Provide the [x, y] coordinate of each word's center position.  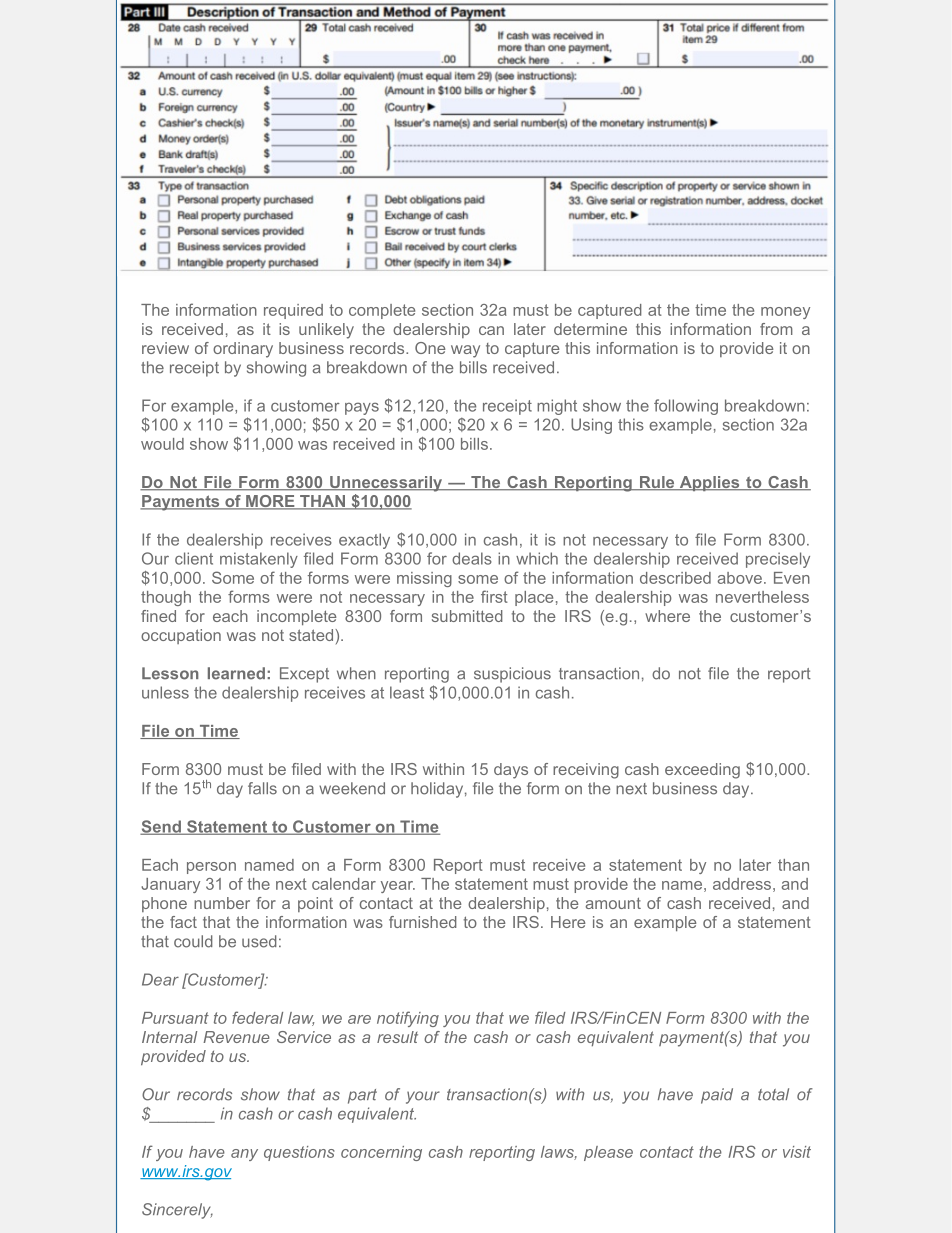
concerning [381, 1153]
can [491, 330]
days [511, 771]
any [244, 1155]
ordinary [243, 350]
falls [262, 788]
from [776, 329]
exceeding [702, 771]
